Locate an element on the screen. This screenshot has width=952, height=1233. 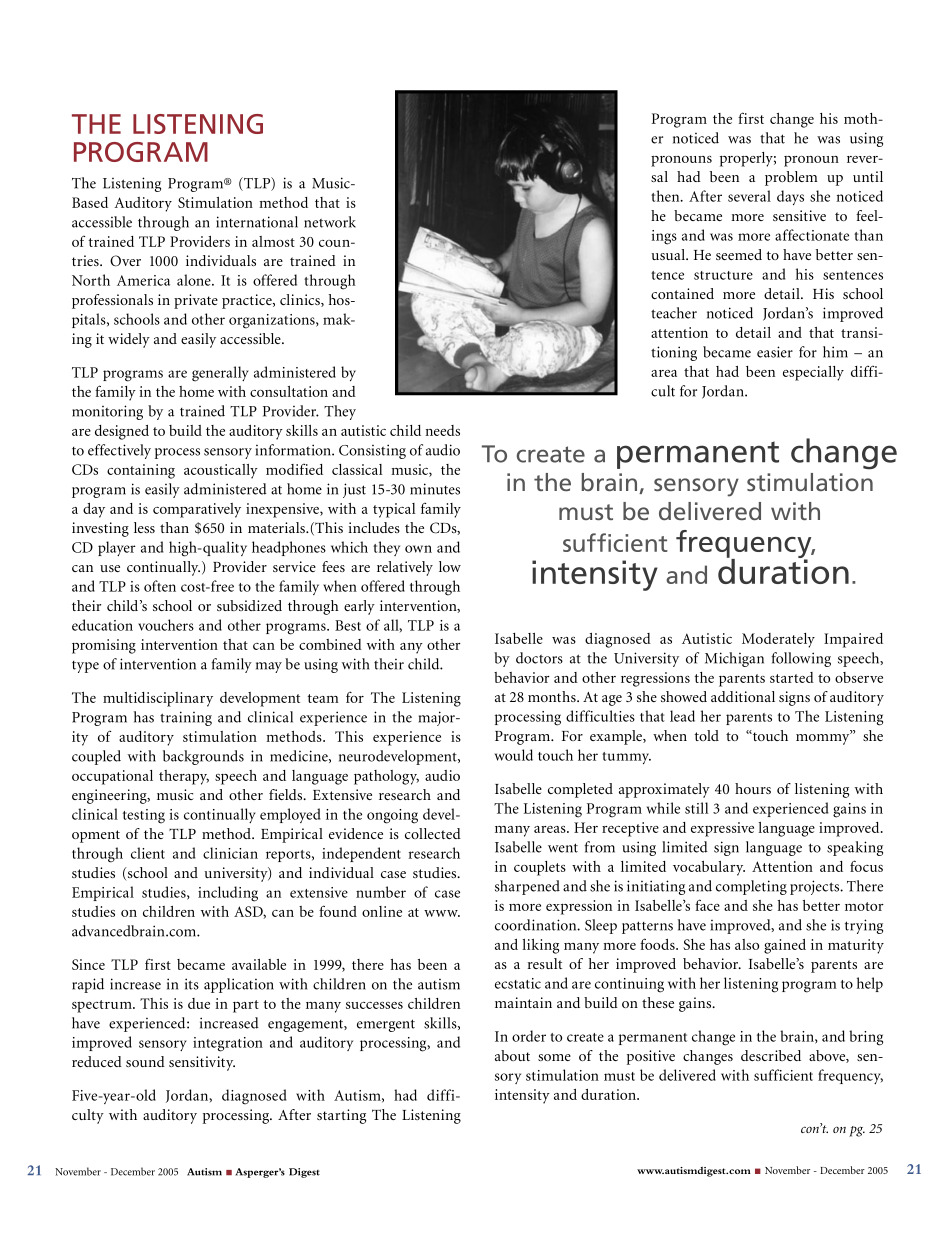
Moderately is located at coordinates (778, 640).
